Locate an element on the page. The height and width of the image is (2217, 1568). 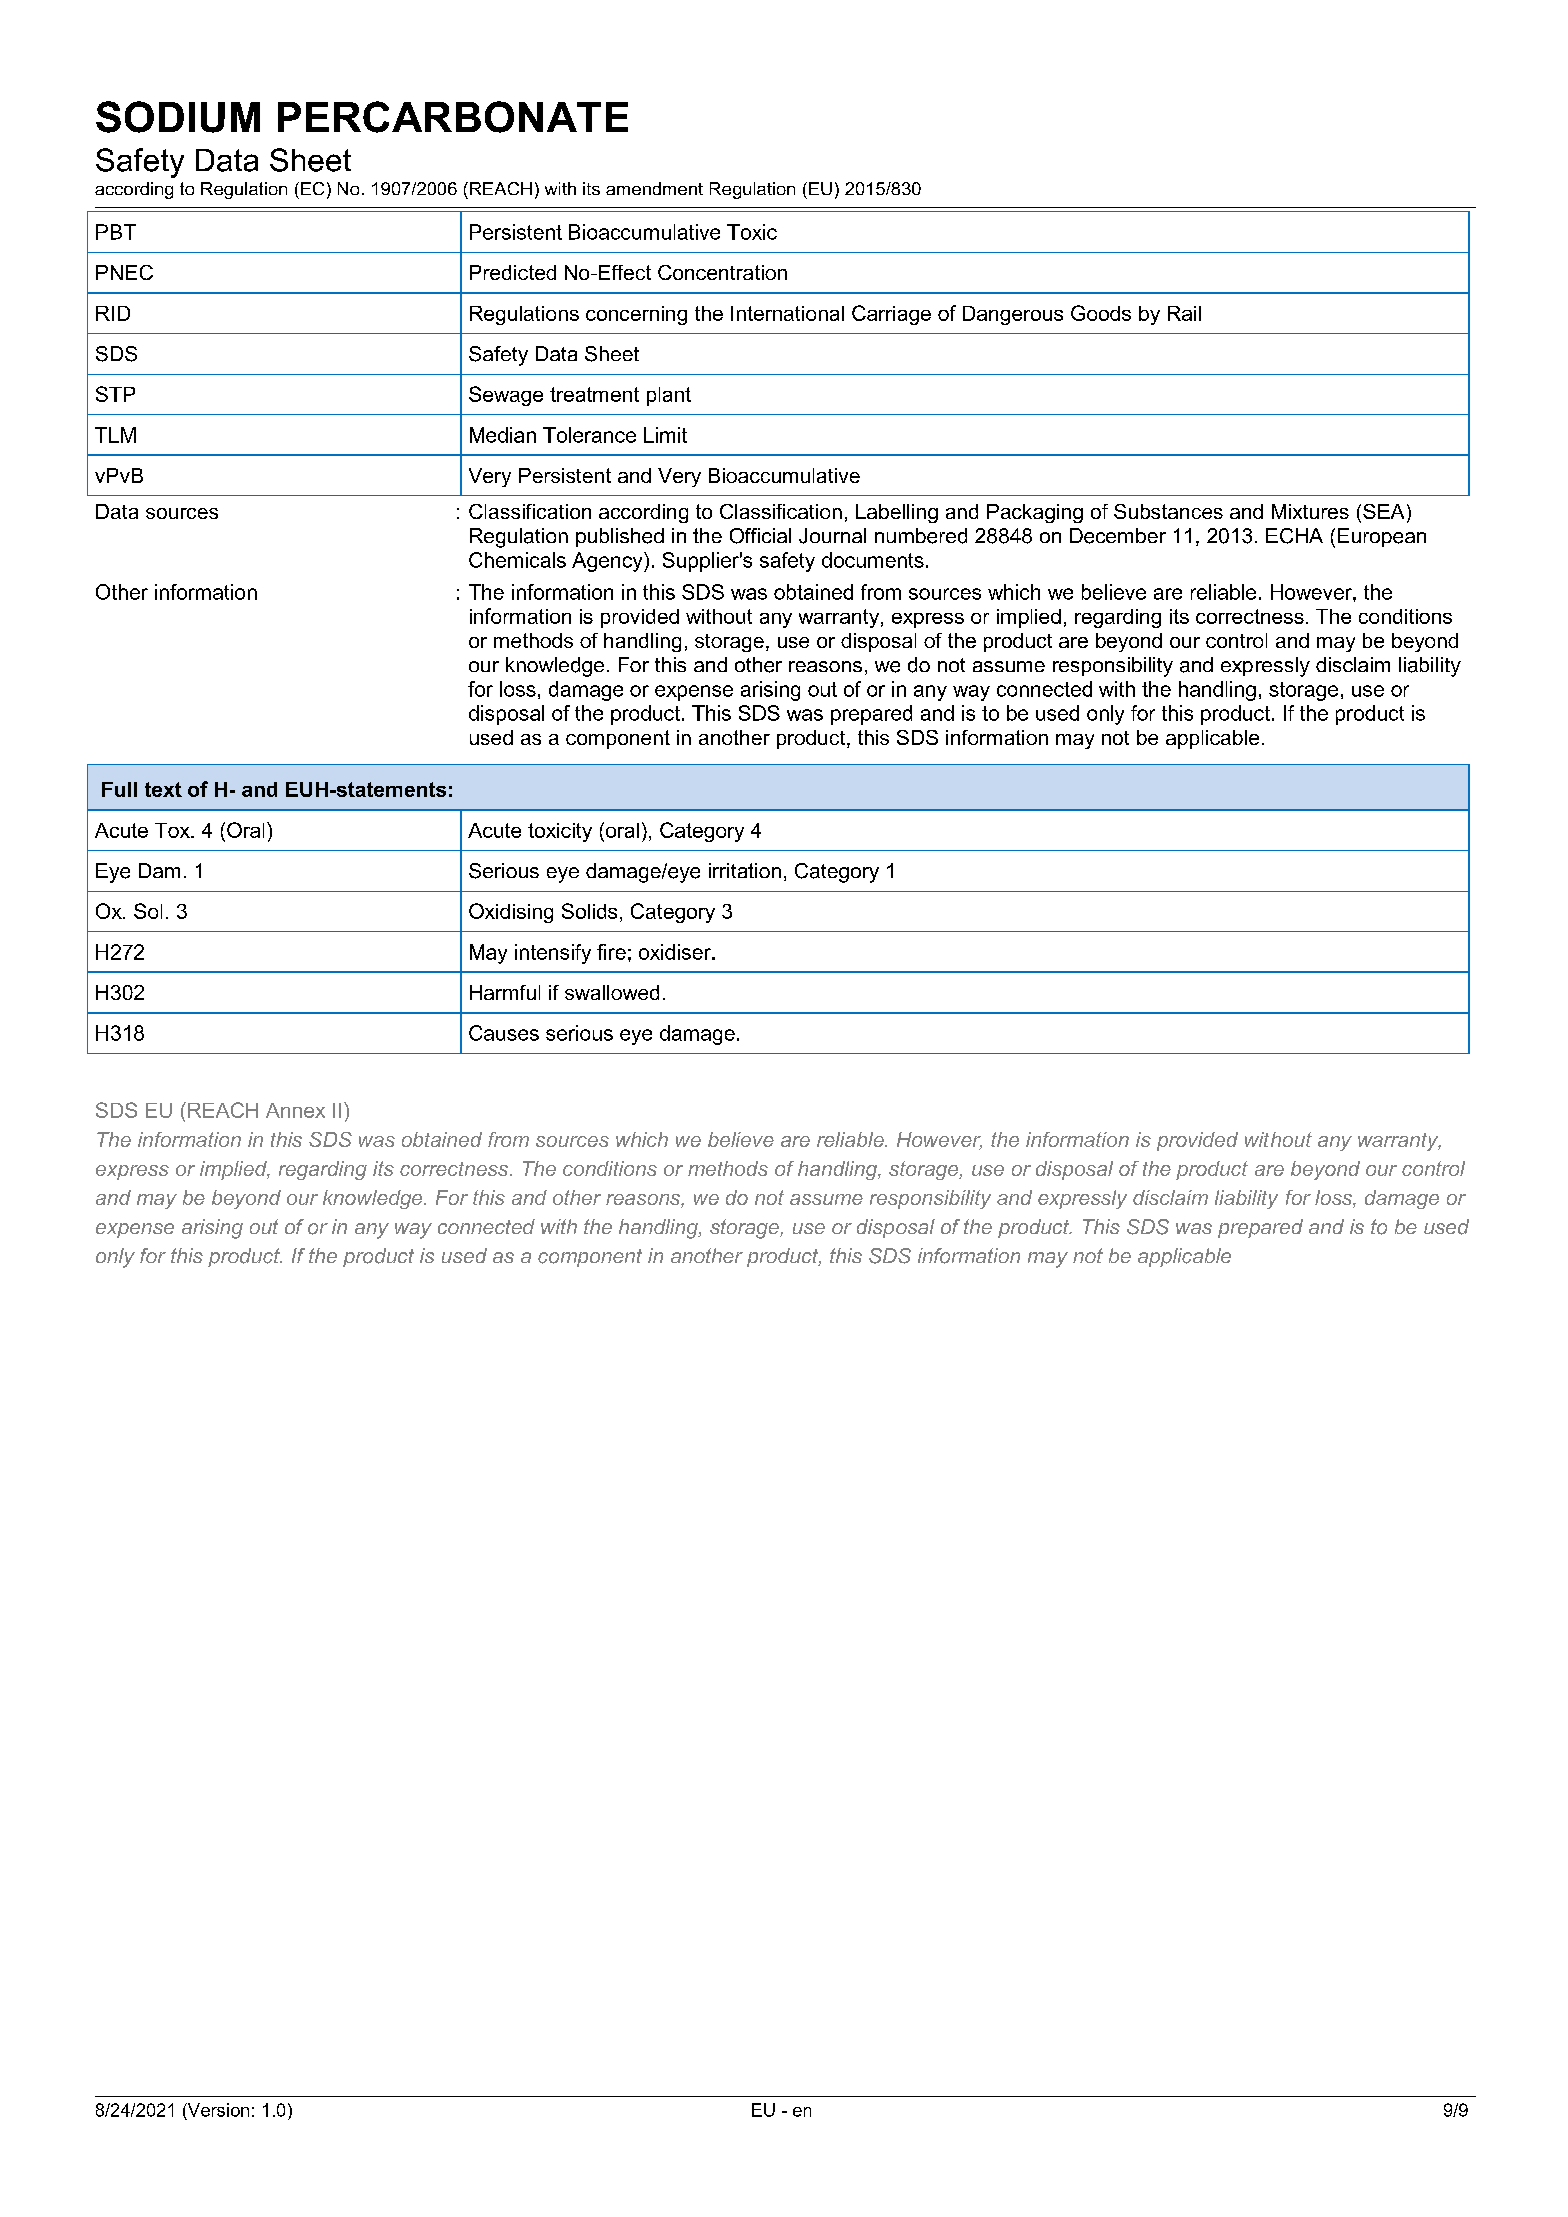
Chemicals is located at coordinates (517, 560).
